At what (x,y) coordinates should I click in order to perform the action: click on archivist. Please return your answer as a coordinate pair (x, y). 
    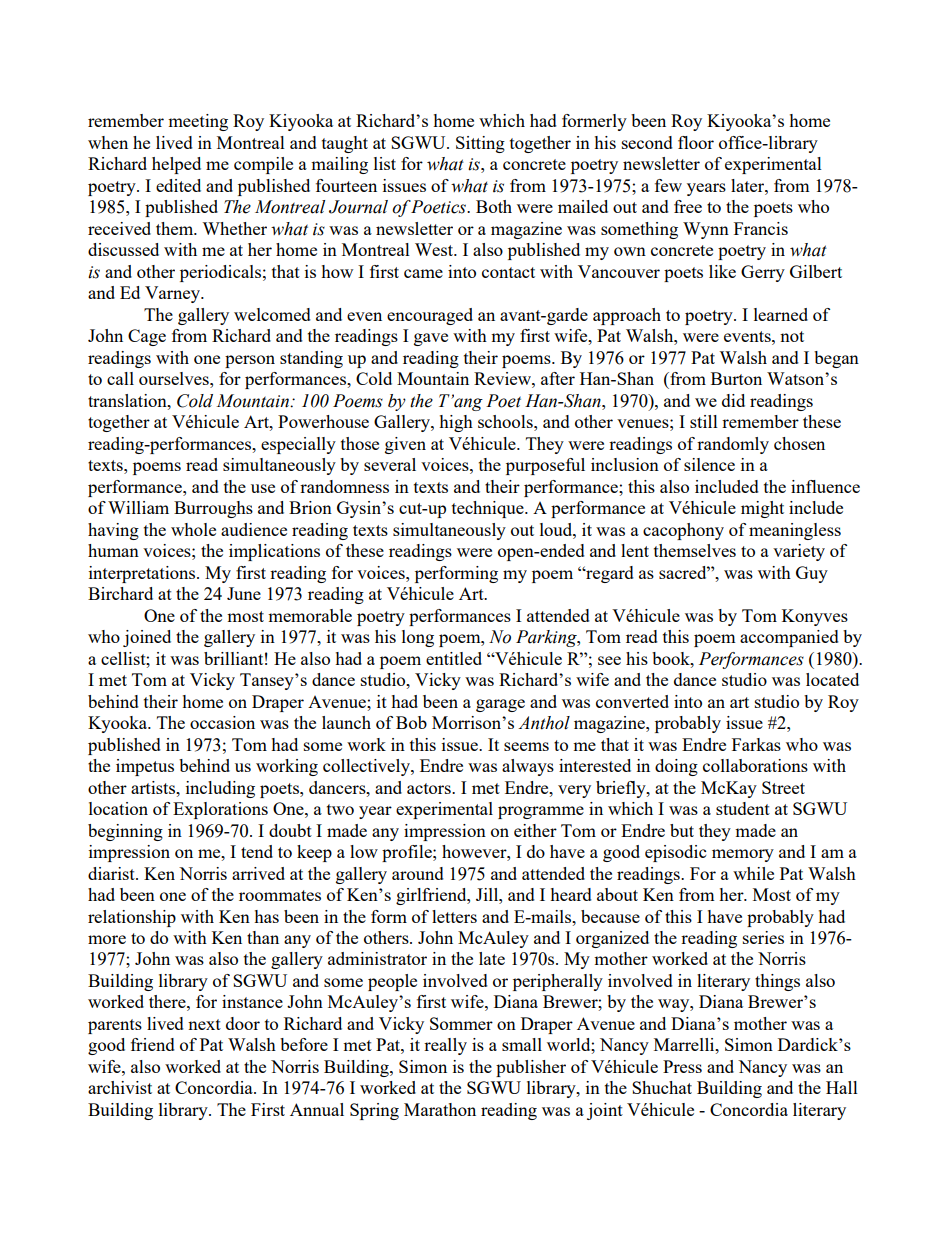
    Looking at the image, I should click on (120, 1087).
